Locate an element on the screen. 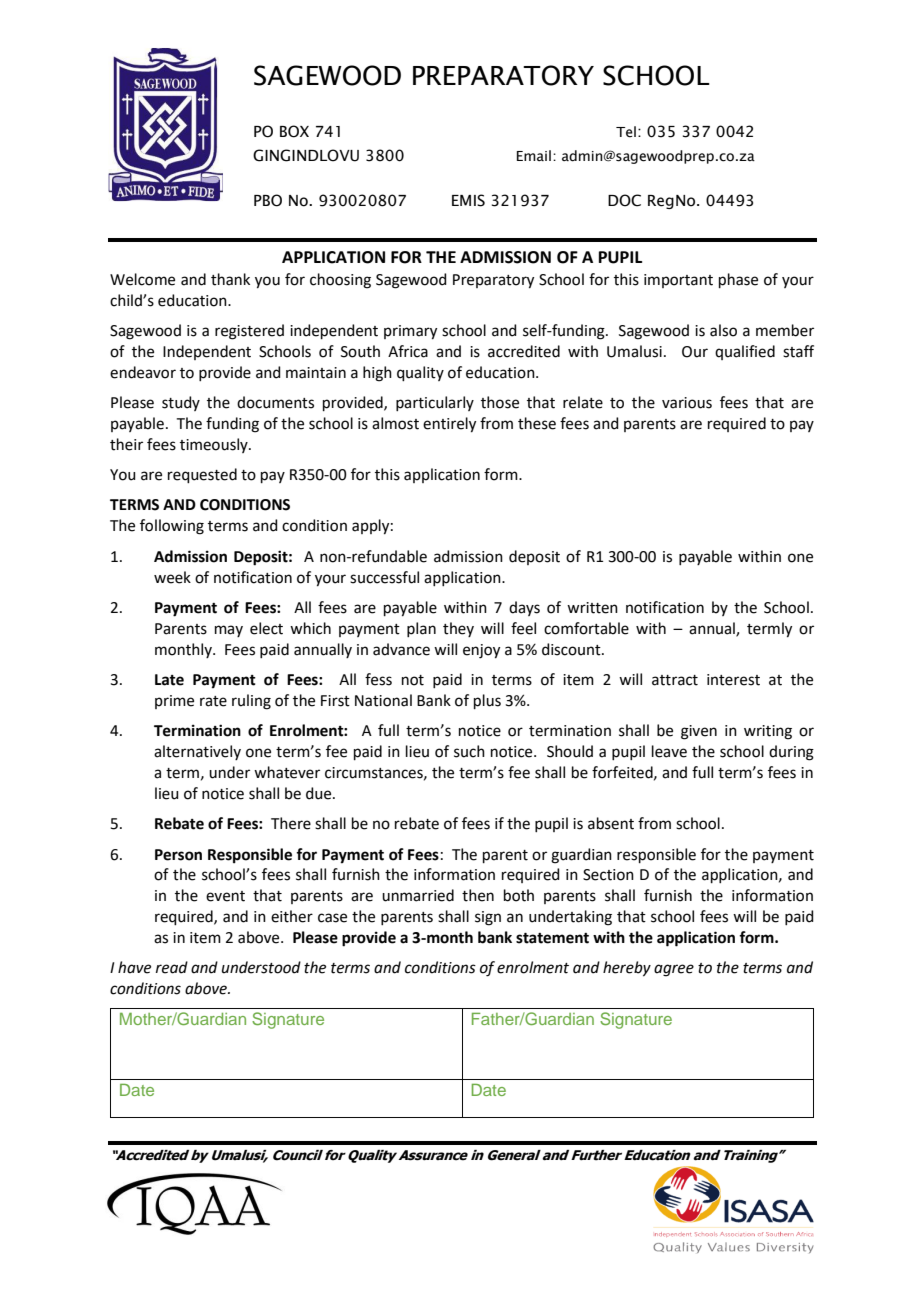 Image resolution: width=924 pixels, height=1308 pixels. PBO is located at coordinates (268, 200).
